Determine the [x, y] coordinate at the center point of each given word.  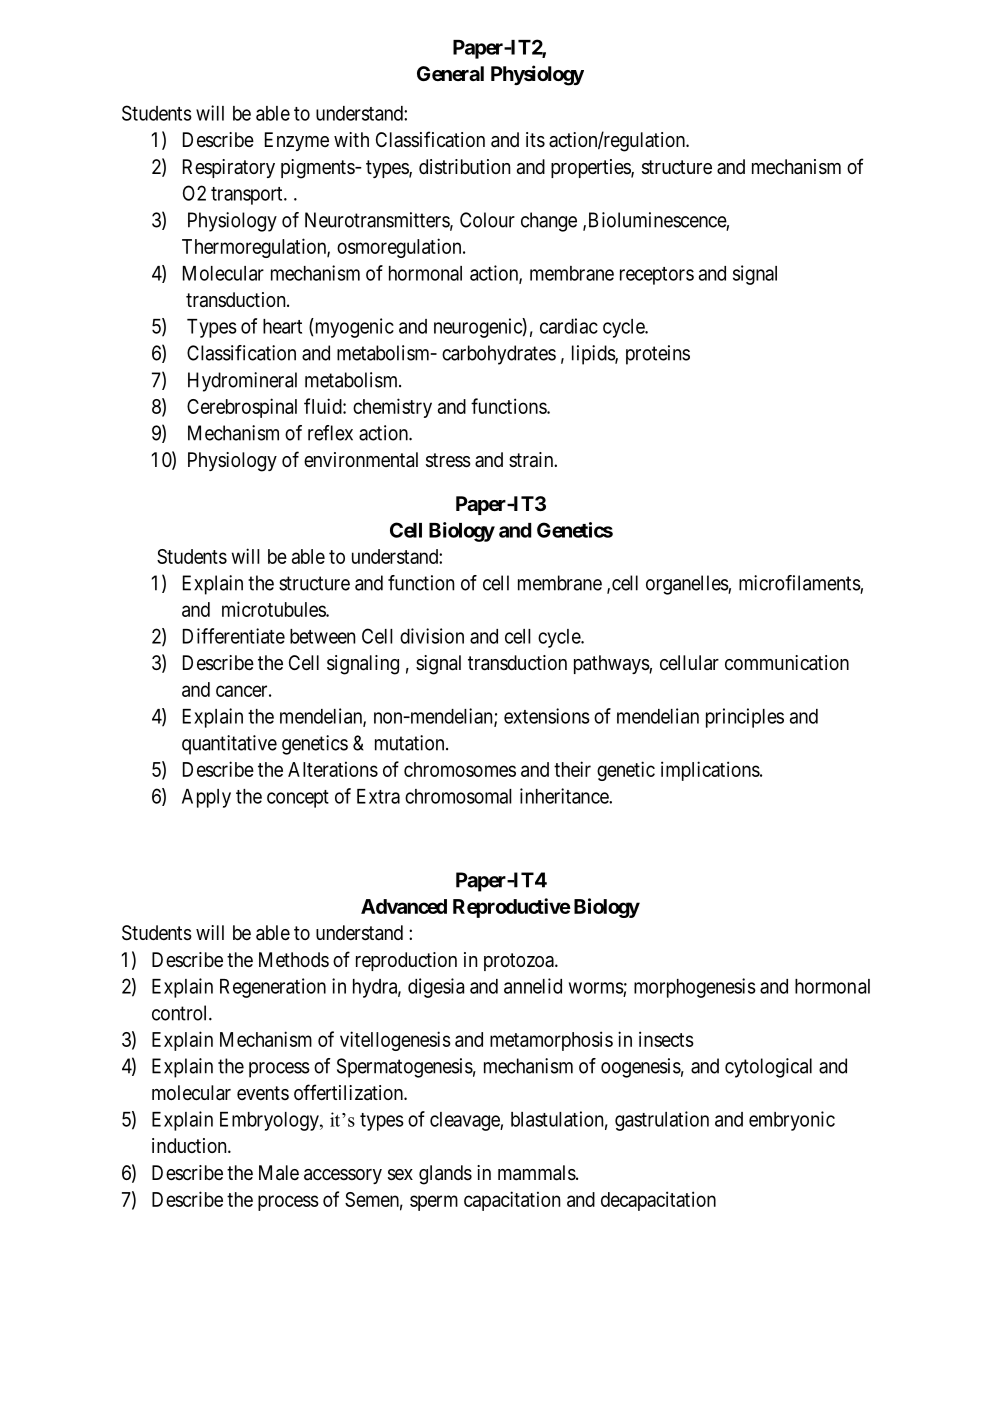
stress [448, 460]
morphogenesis [695, 988]
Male [279, 1173]
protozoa [520, 962]
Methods [294, 959]
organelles [687, 585]
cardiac [569, 326]
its [535, 140]
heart [282, 326]
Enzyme [297, 141]
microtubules [274, 609]
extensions [547, 716]
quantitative [229, 745]
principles [745, 718]
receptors [657, 276]
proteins [658, 355]
